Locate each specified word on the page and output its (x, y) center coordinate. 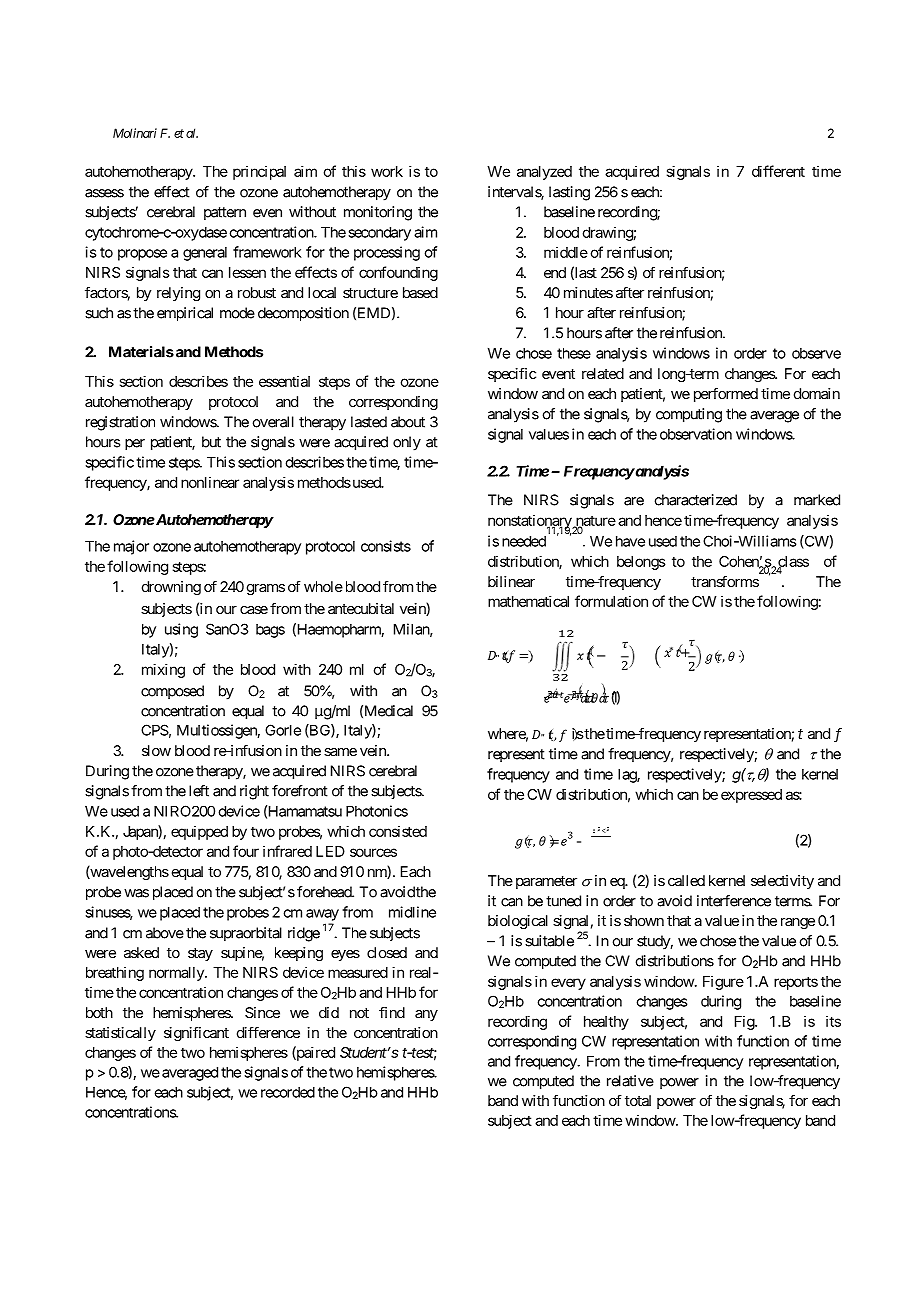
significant (196, 1034)
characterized (696, 500)
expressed (751, 796)
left (199, 791)
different (778, 171)
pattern (225, 213)
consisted (398, 831)
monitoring (378, 213)
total (638, 1100)
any (426, 1015)
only (407, 443)
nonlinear (210, 482)
